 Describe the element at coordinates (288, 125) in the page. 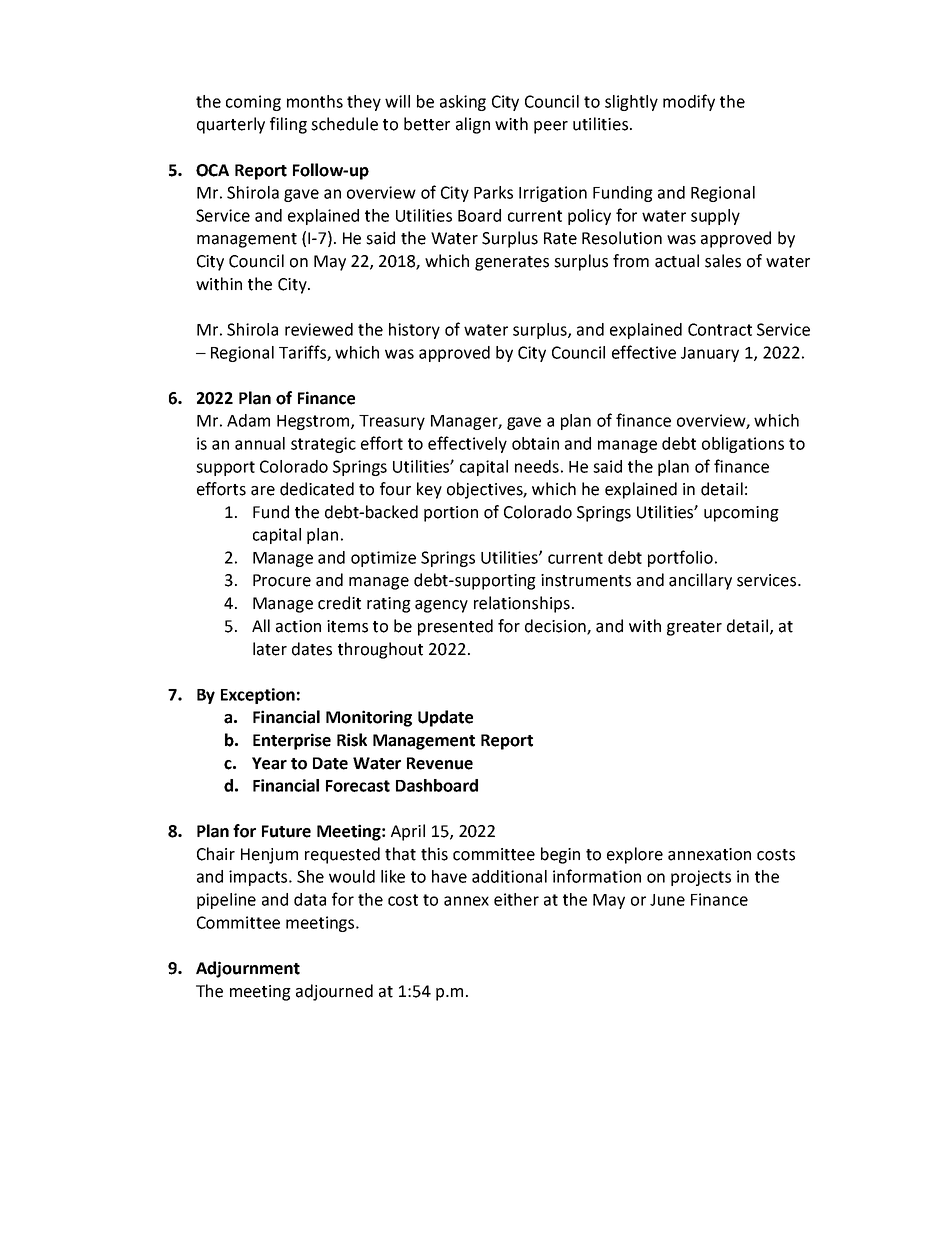

I see `filing` at that location.
